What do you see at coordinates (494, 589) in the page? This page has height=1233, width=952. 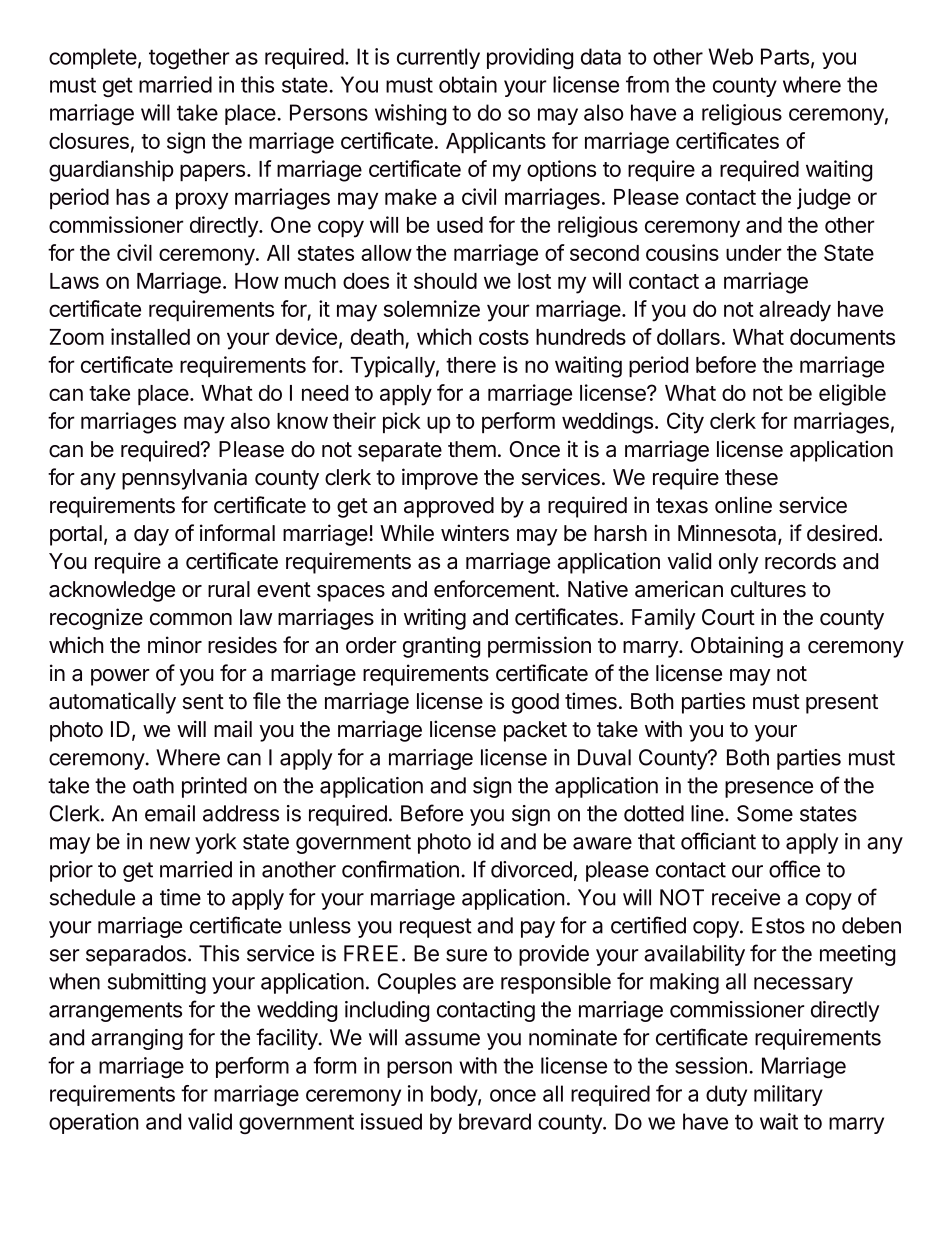 I see `enforcement` at bounding box center [494, 589].
